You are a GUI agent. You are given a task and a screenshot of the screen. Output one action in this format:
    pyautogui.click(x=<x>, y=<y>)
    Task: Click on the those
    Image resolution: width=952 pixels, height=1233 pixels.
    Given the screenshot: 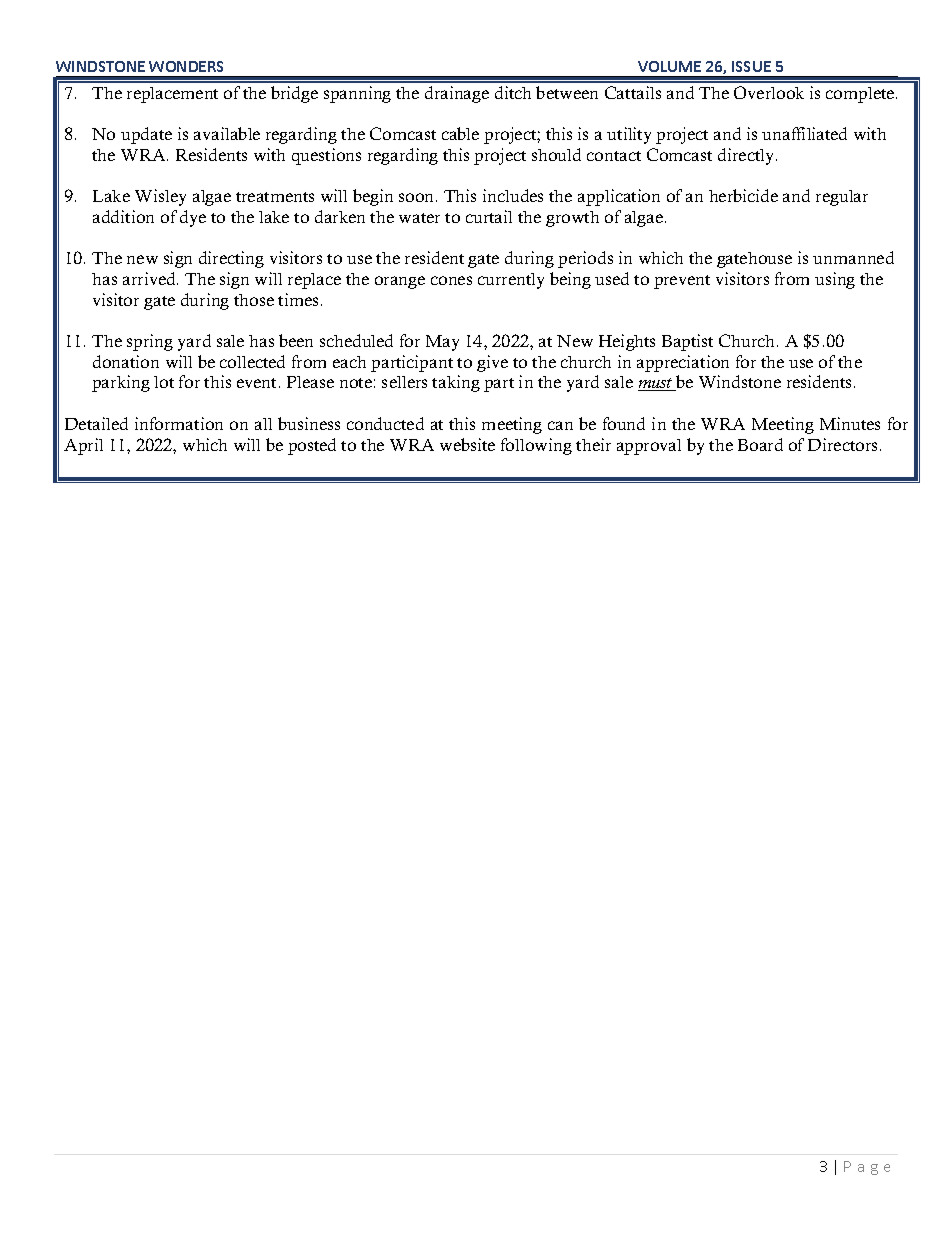 What is the action you would take?
    pyautogui.click(x=254, y=300)
